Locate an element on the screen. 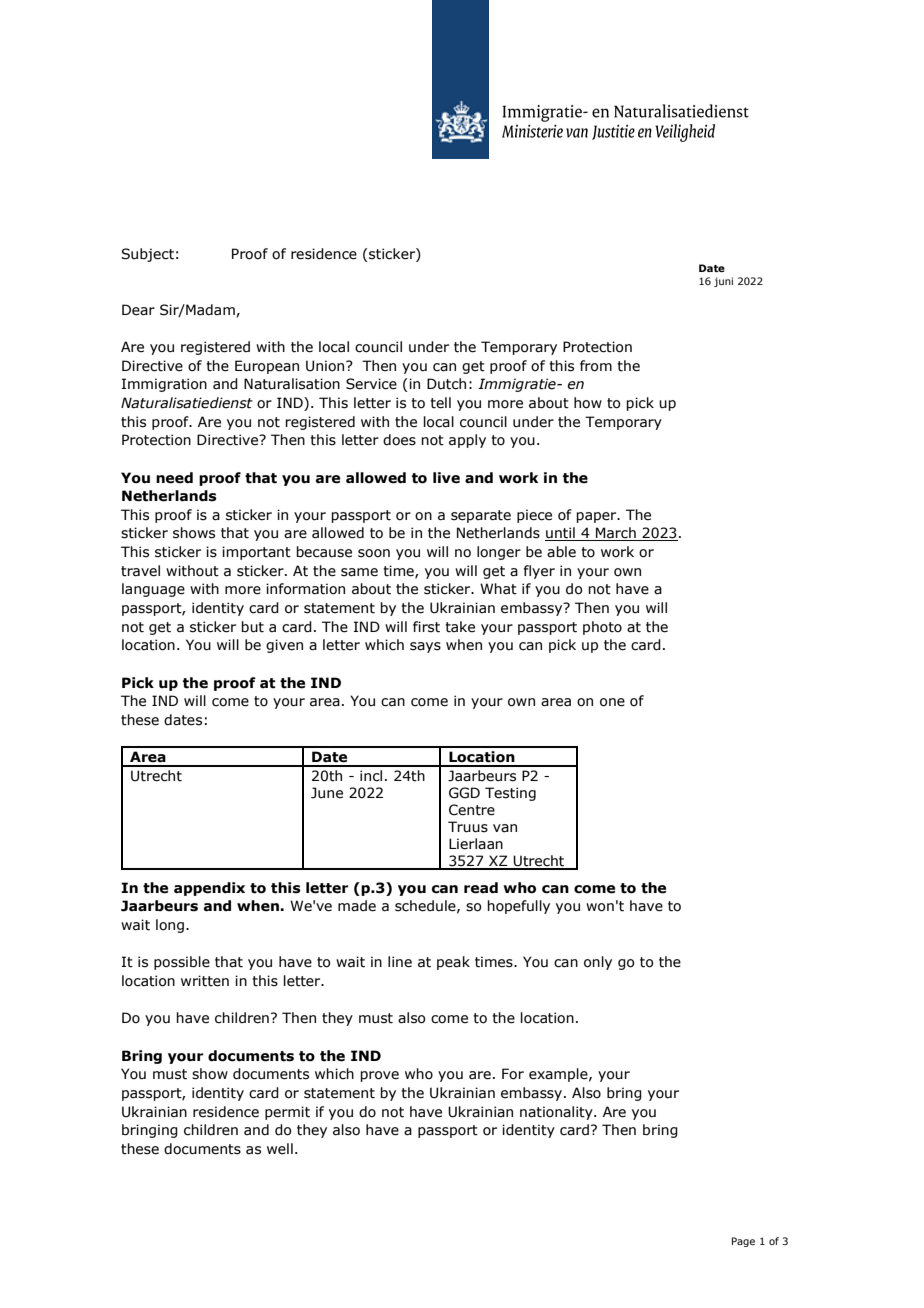 This screenshot has height=1308, width=924. June is located at coordinates (327, 793).
